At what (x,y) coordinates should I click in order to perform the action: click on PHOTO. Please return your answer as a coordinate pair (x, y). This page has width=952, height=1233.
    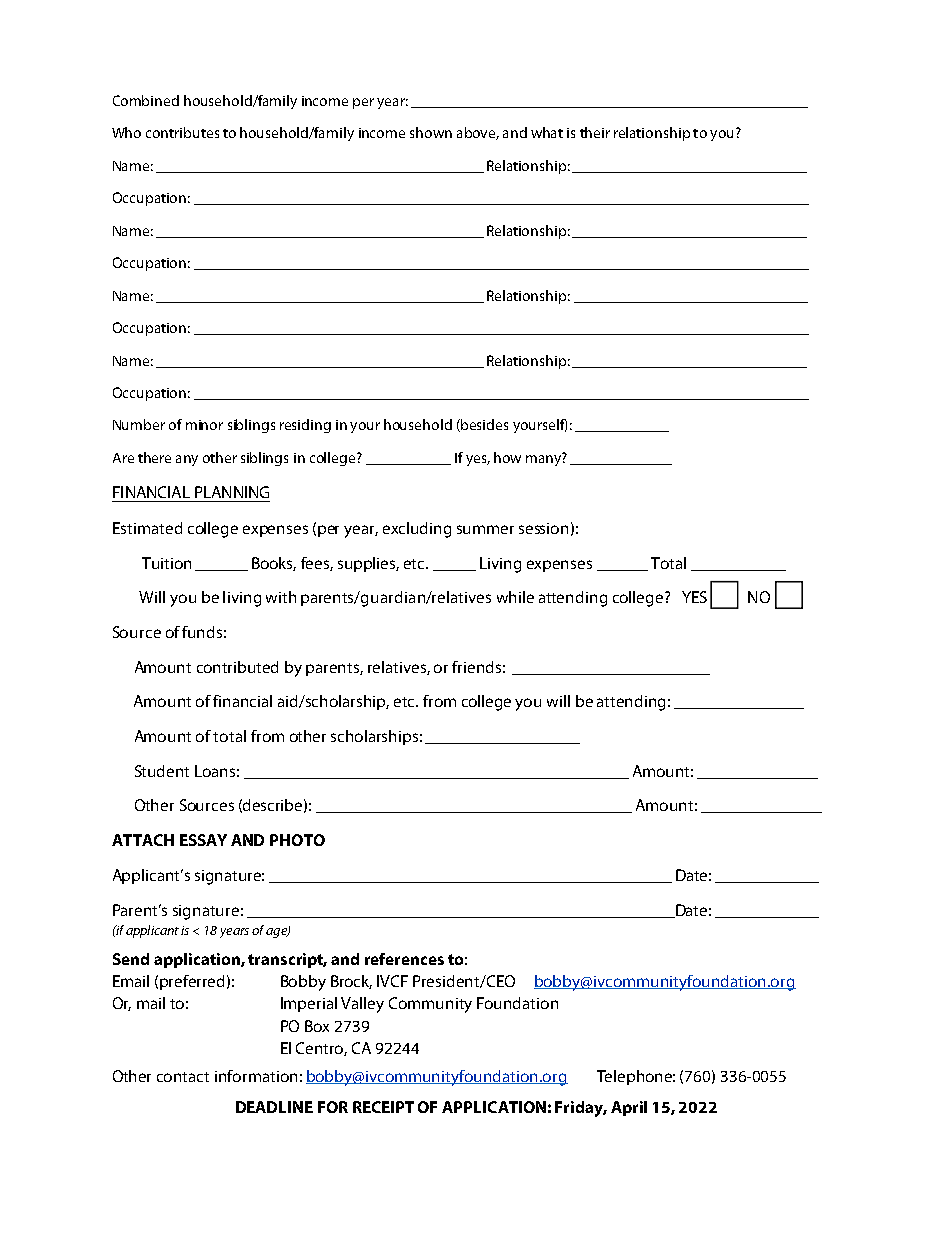
    Looking at the image, I should click on (297, 840).
